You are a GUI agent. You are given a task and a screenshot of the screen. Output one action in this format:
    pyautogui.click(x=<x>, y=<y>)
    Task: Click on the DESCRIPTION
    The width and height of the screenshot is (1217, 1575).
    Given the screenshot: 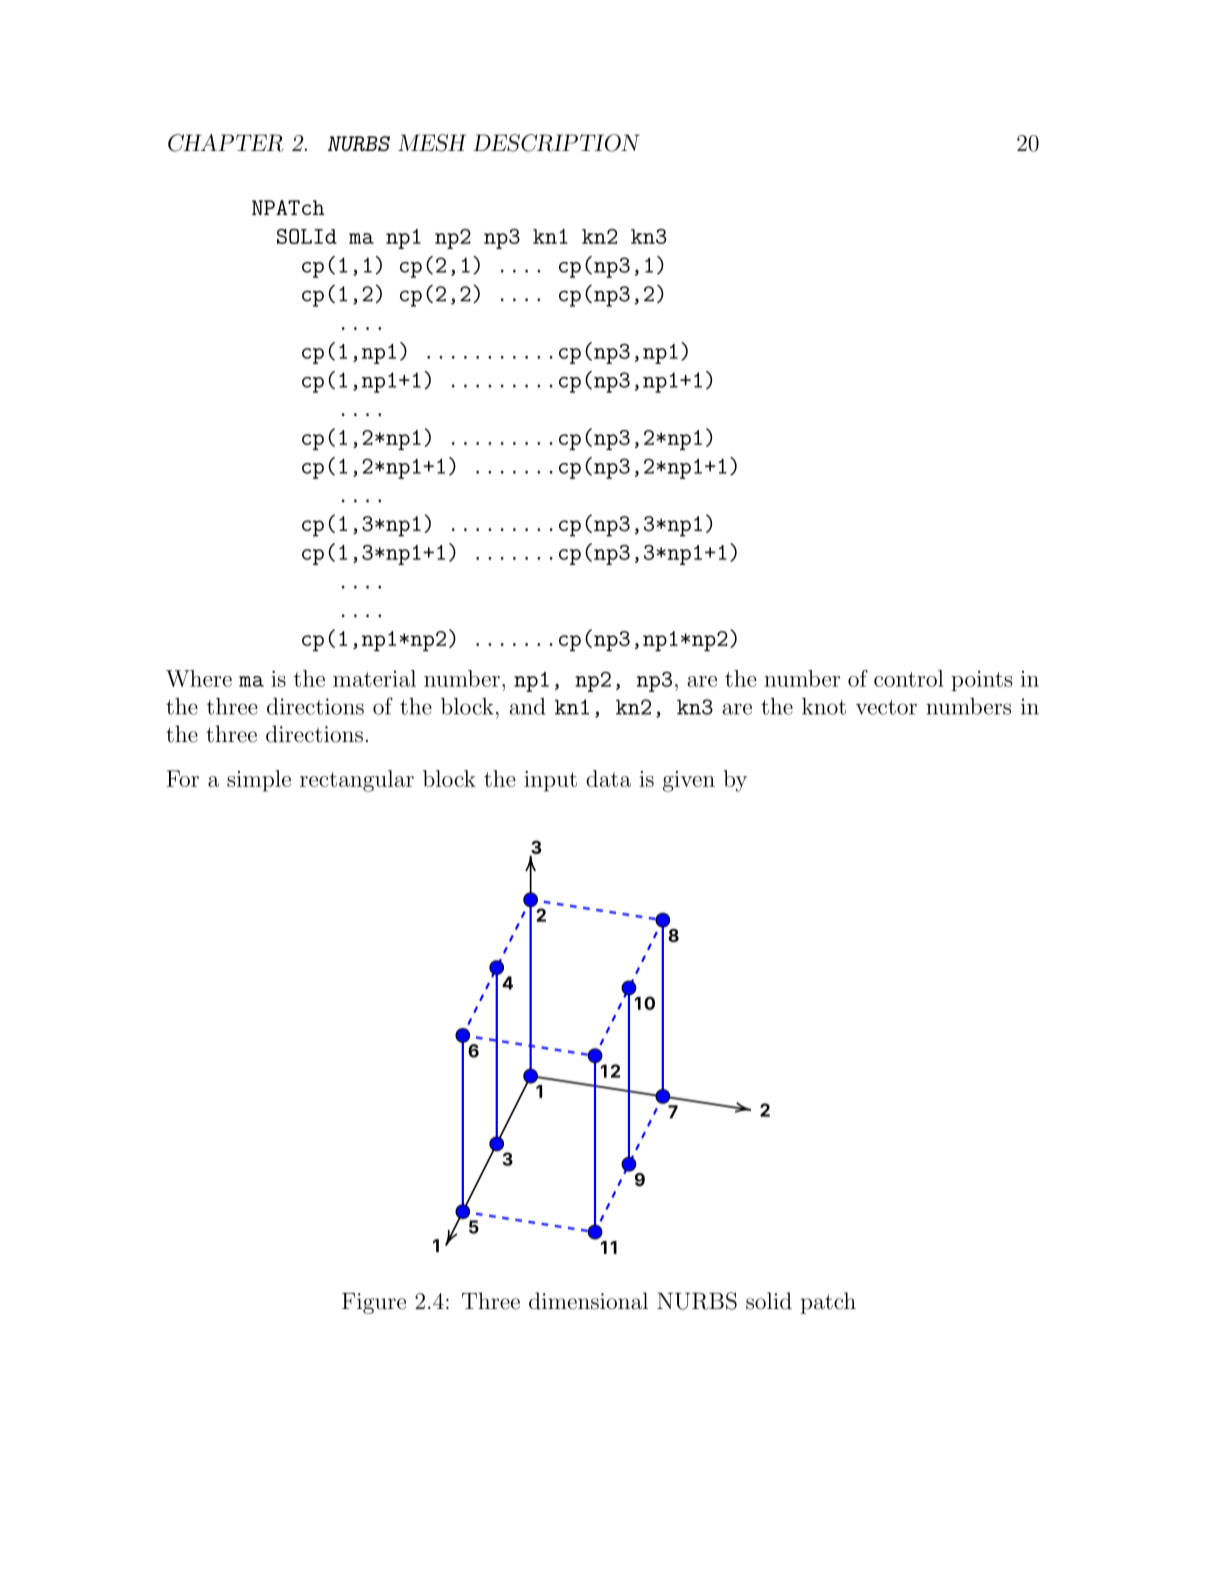 What is the action you would take?
    pyautogui.click(x=556, y=143)
